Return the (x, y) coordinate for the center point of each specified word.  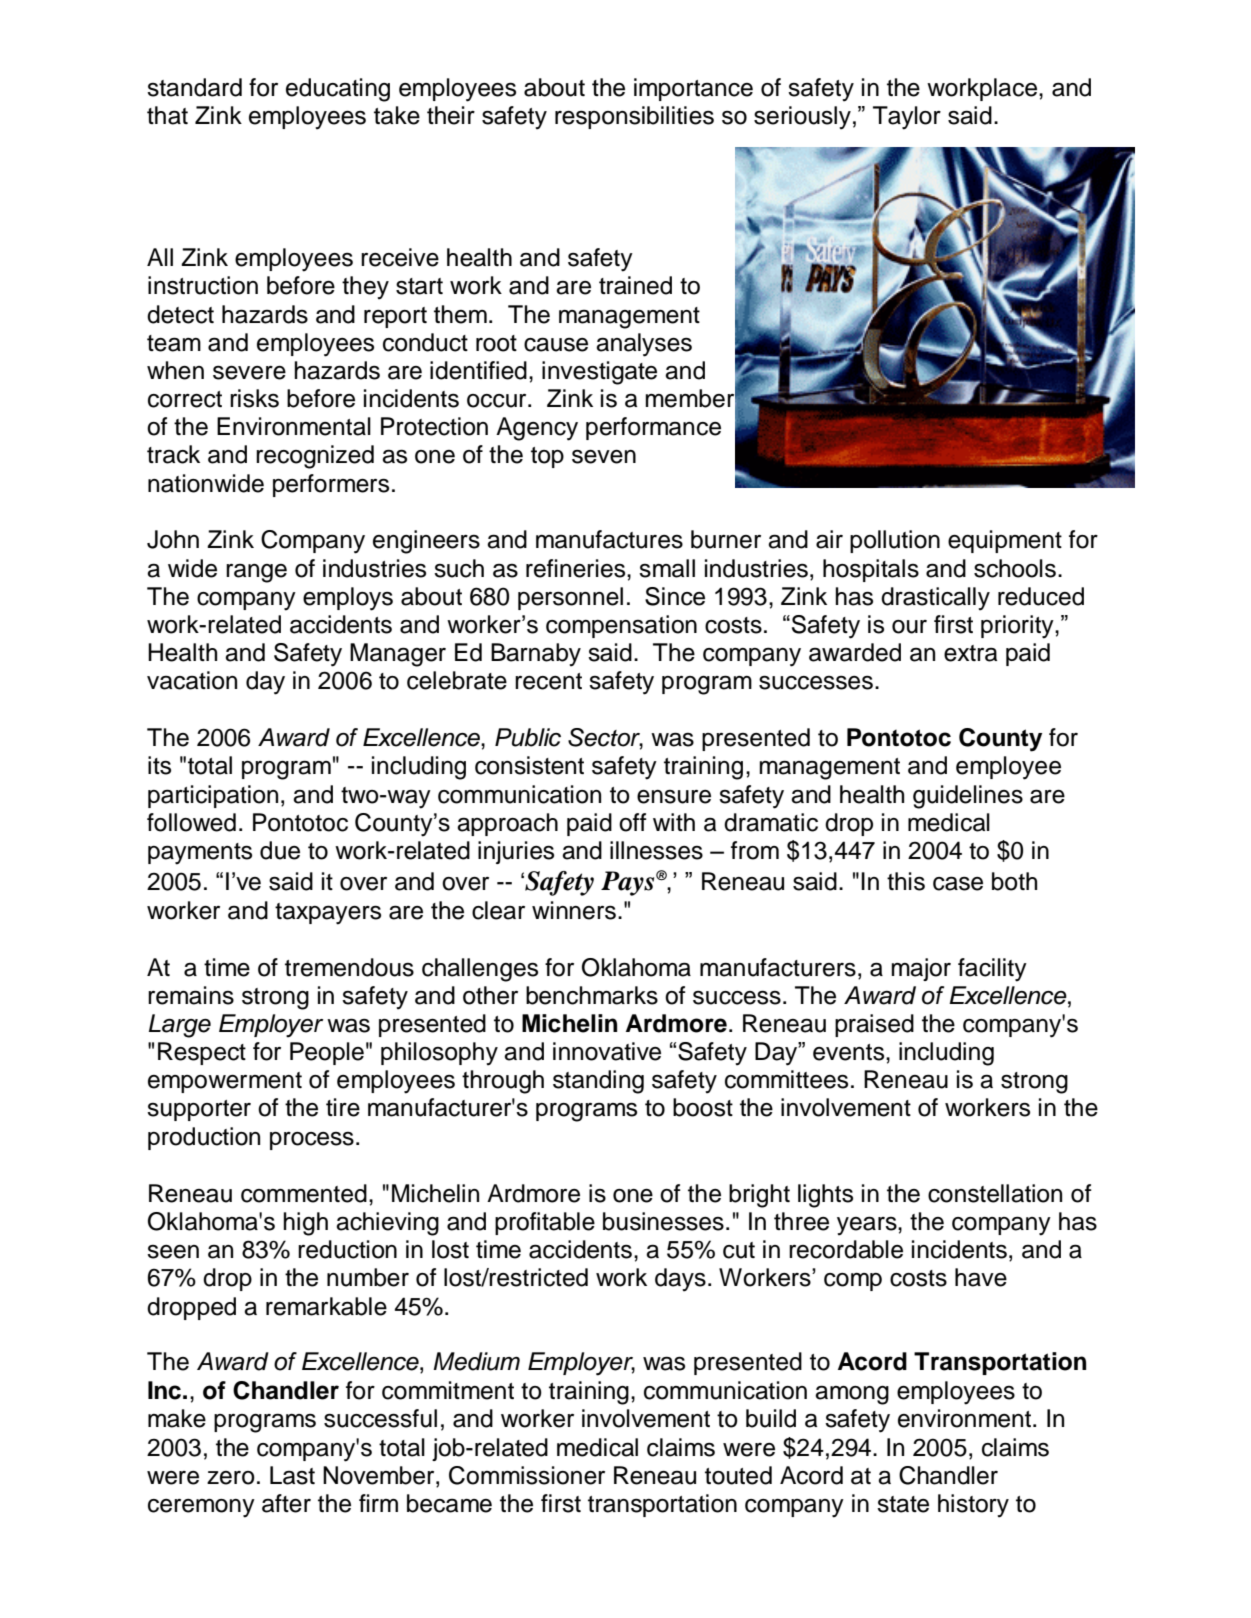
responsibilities (634, 117)
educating (338, 90)
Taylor (907, 118)
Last (292, 1475)
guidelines (968, 797)
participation (213, 796)
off (633, 822)
